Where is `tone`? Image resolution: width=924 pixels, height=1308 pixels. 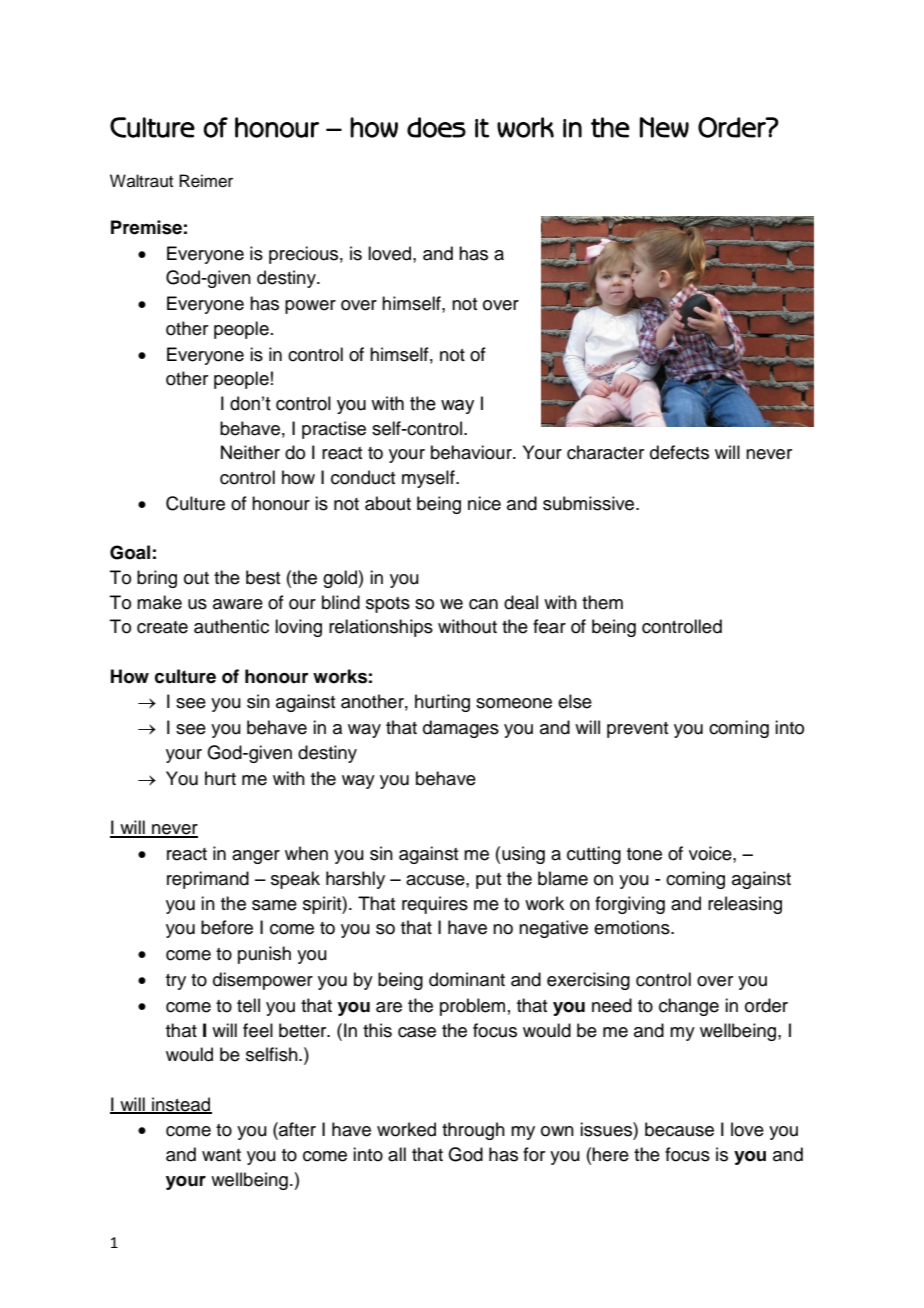
tone is located at coordinates (644, 854).
